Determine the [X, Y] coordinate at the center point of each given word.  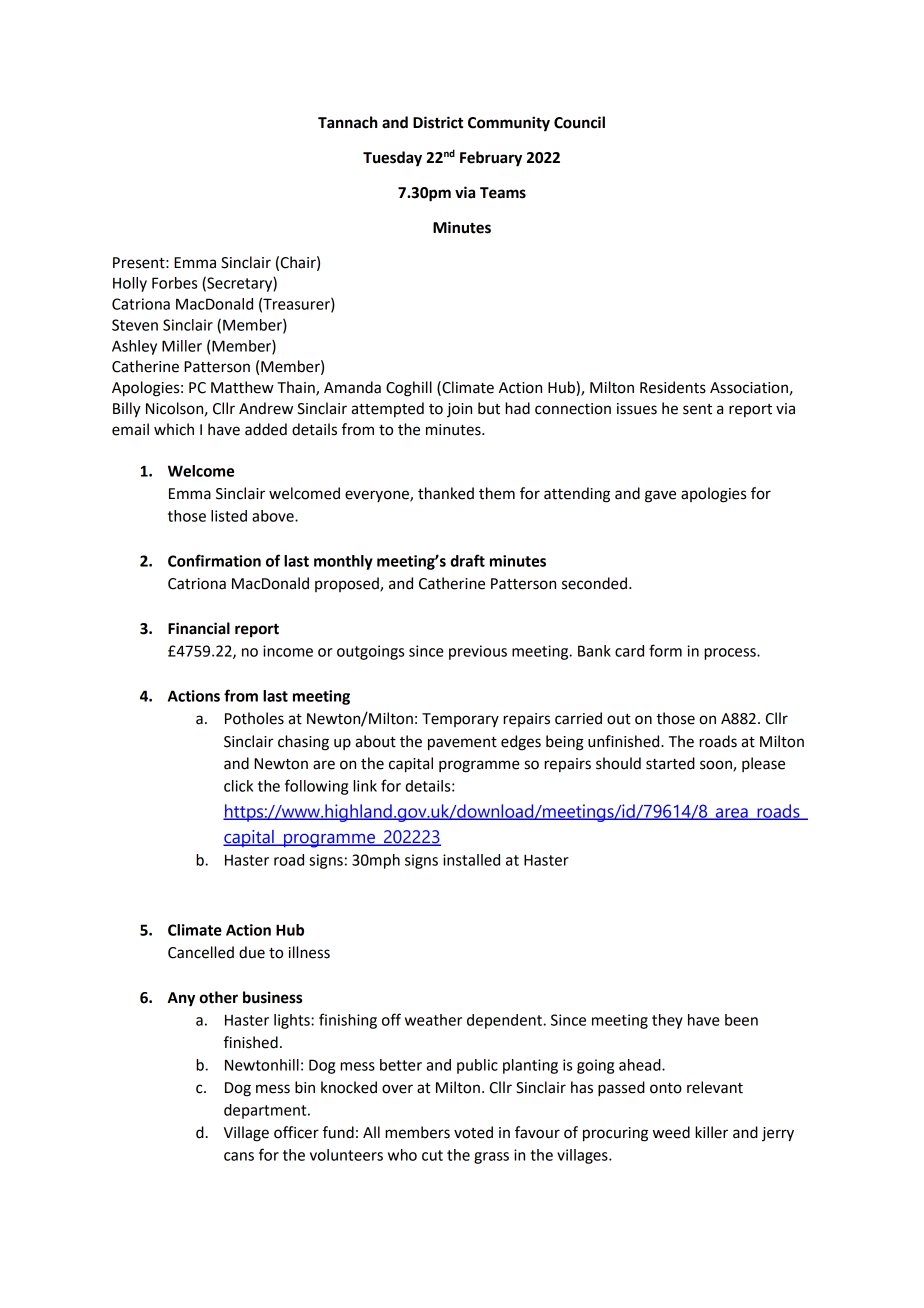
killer [711, 1132]
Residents [673, 387]
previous [478, 652]
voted [473, 1132]
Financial [199, 628]
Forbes [174, 283]
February [491, 159]
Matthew [242, 387]
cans [239, 1156]
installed [471, 860]
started [670, 763]
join [459, 410]
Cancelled [201, 952]
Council [579, 122]
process [731, 654]
